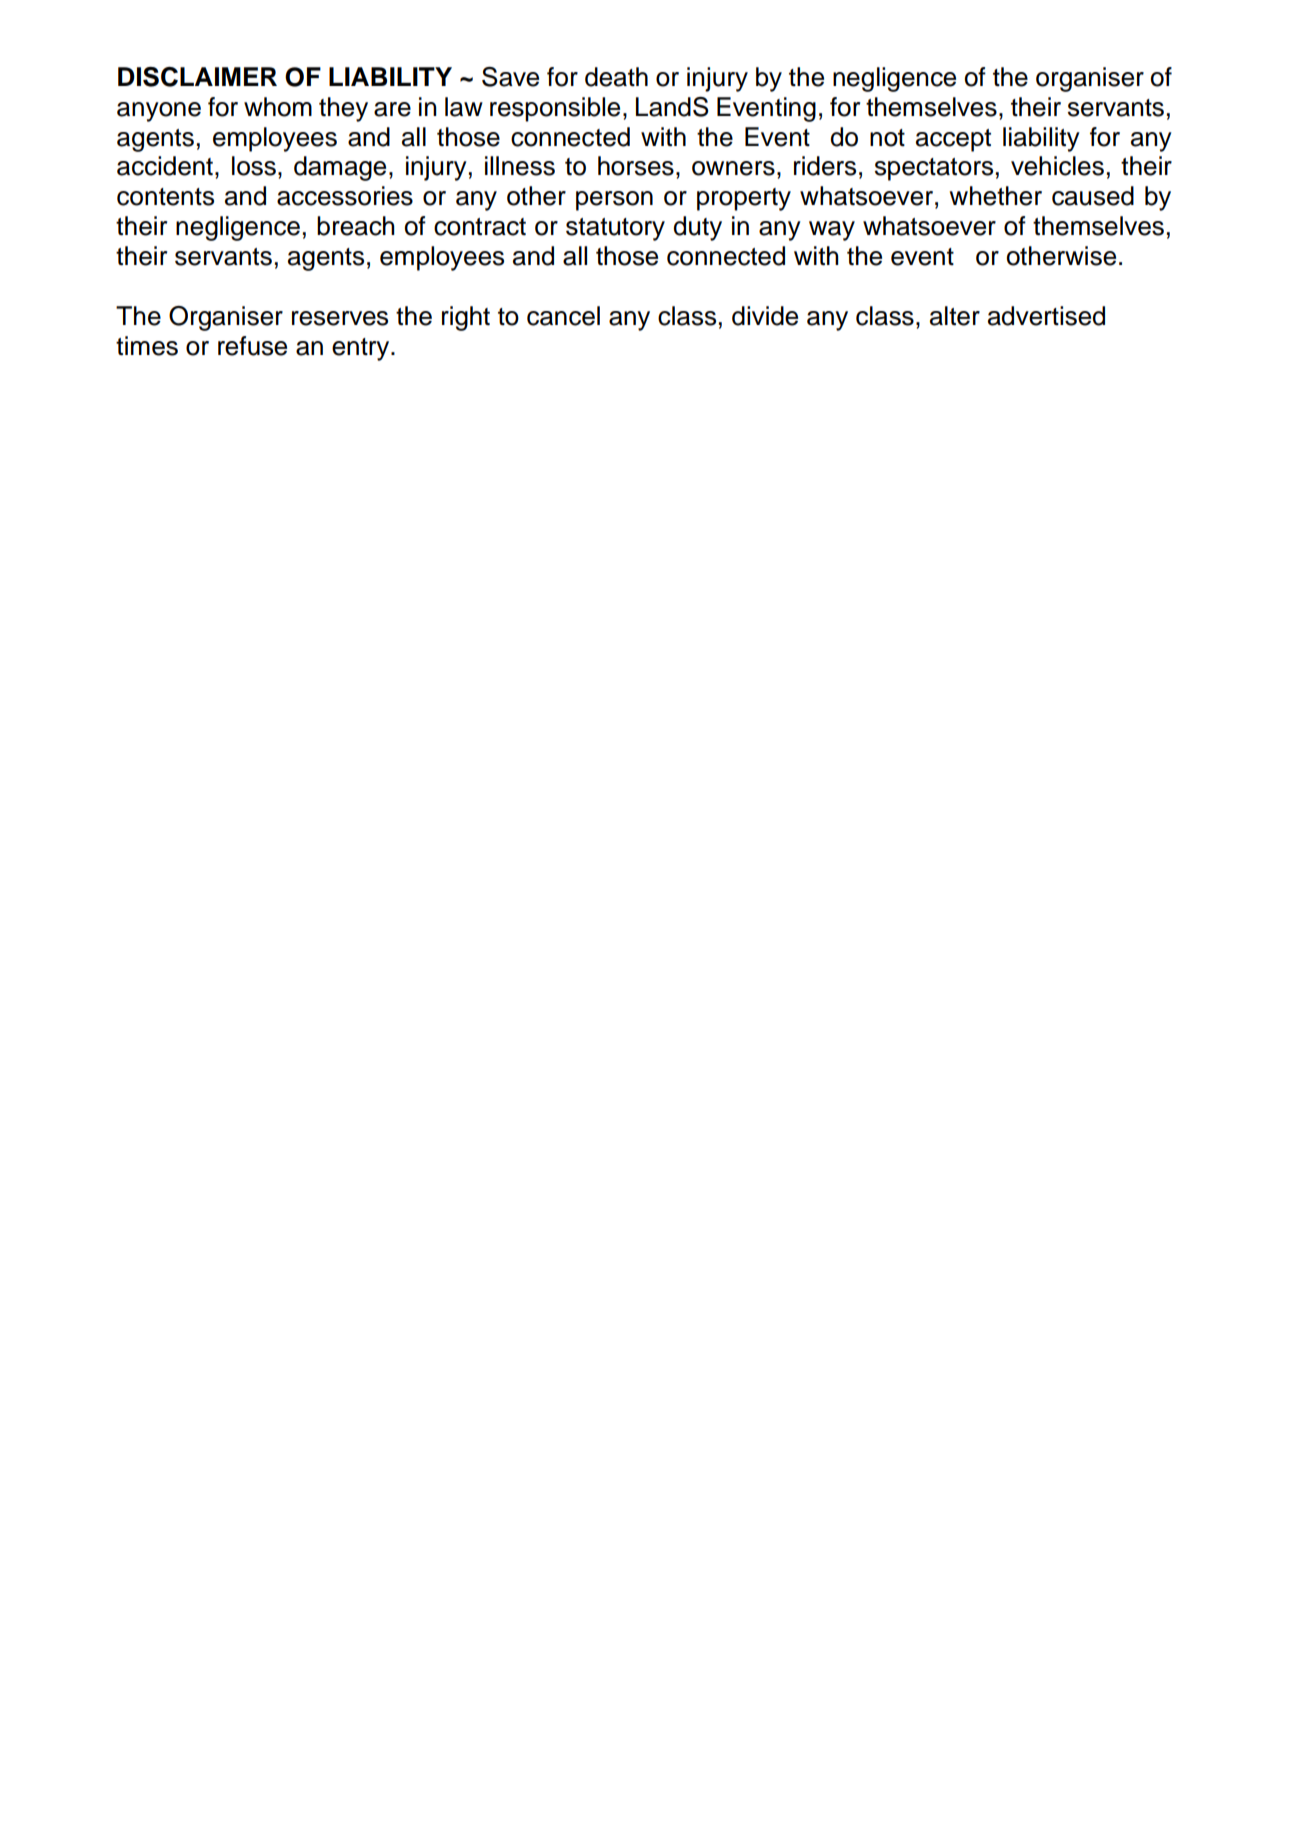 This document has height=1823, width=1289. Describe the element at coordinates (934, 169) in the document. I see `spectators` at that location.
